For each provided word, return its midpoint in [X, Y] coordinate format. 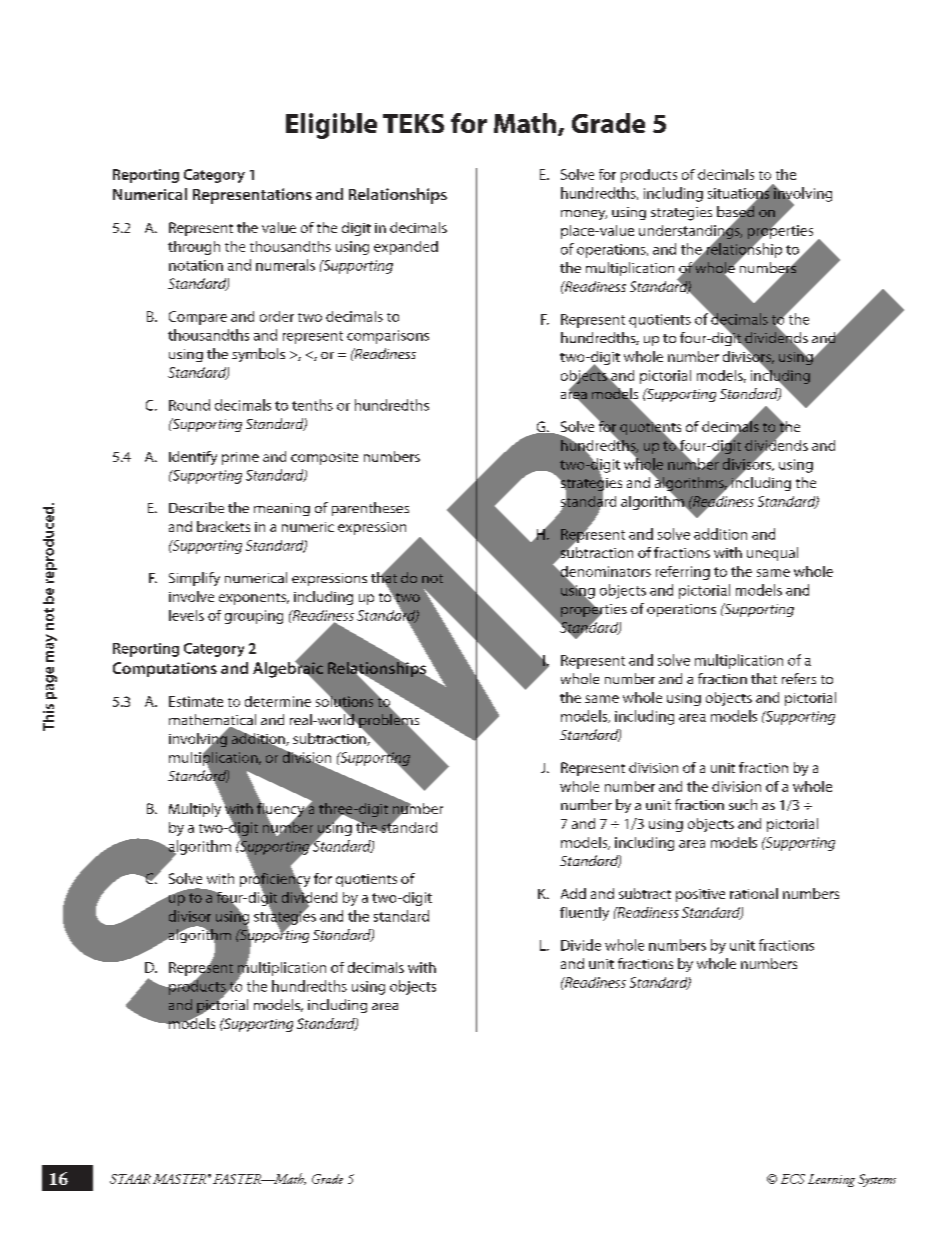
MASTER [179, 1179]
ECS [793, 1179]
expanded [406, 248]
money [584, 215]
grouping [254, 617]
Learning [831, 1180]
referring [683, 573]
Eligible [331, 126]
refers [799, 678]
